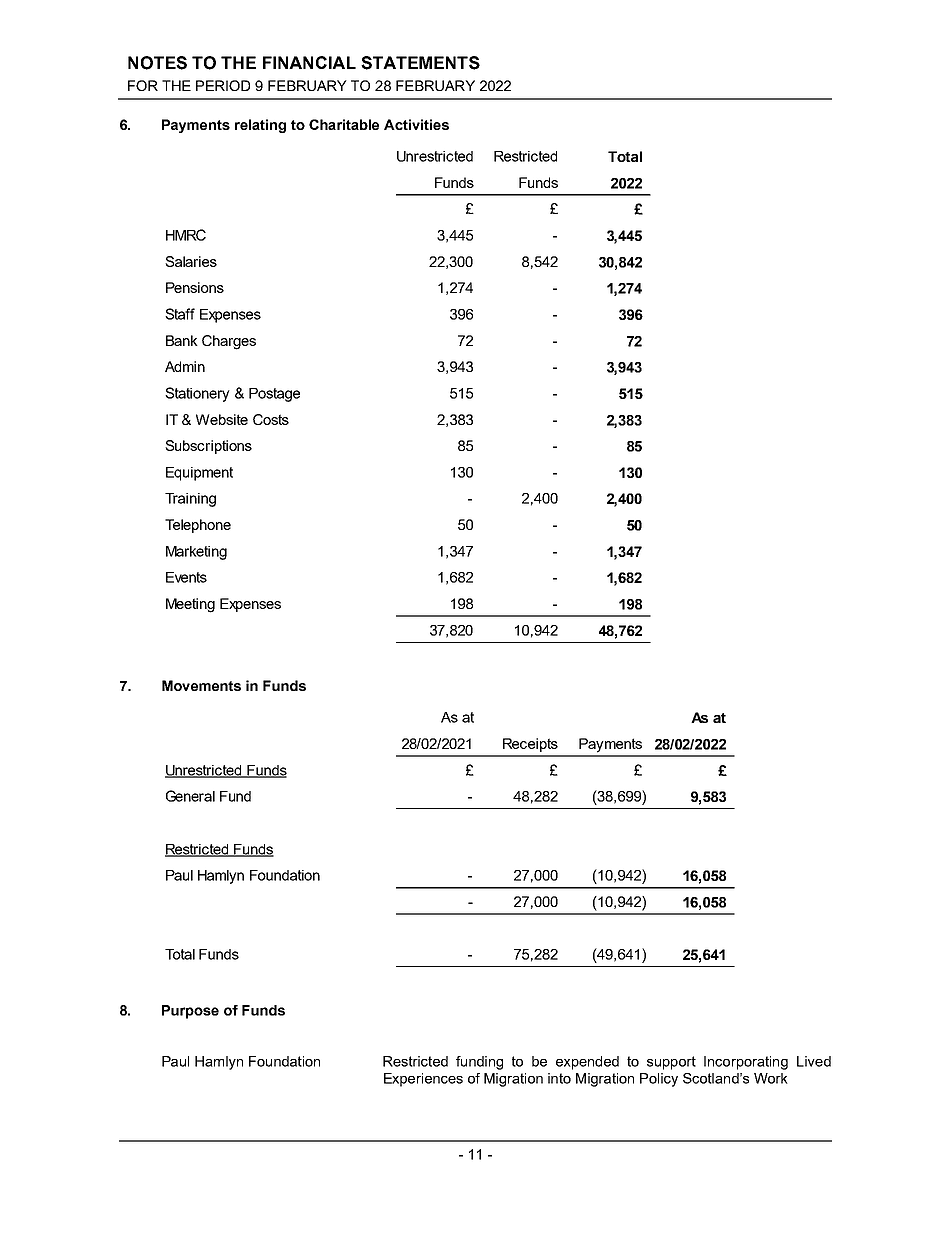  What do you see at coordinates (416, 124) in the screenshot?
I see `Activities` at bounding box center [416, 124].
